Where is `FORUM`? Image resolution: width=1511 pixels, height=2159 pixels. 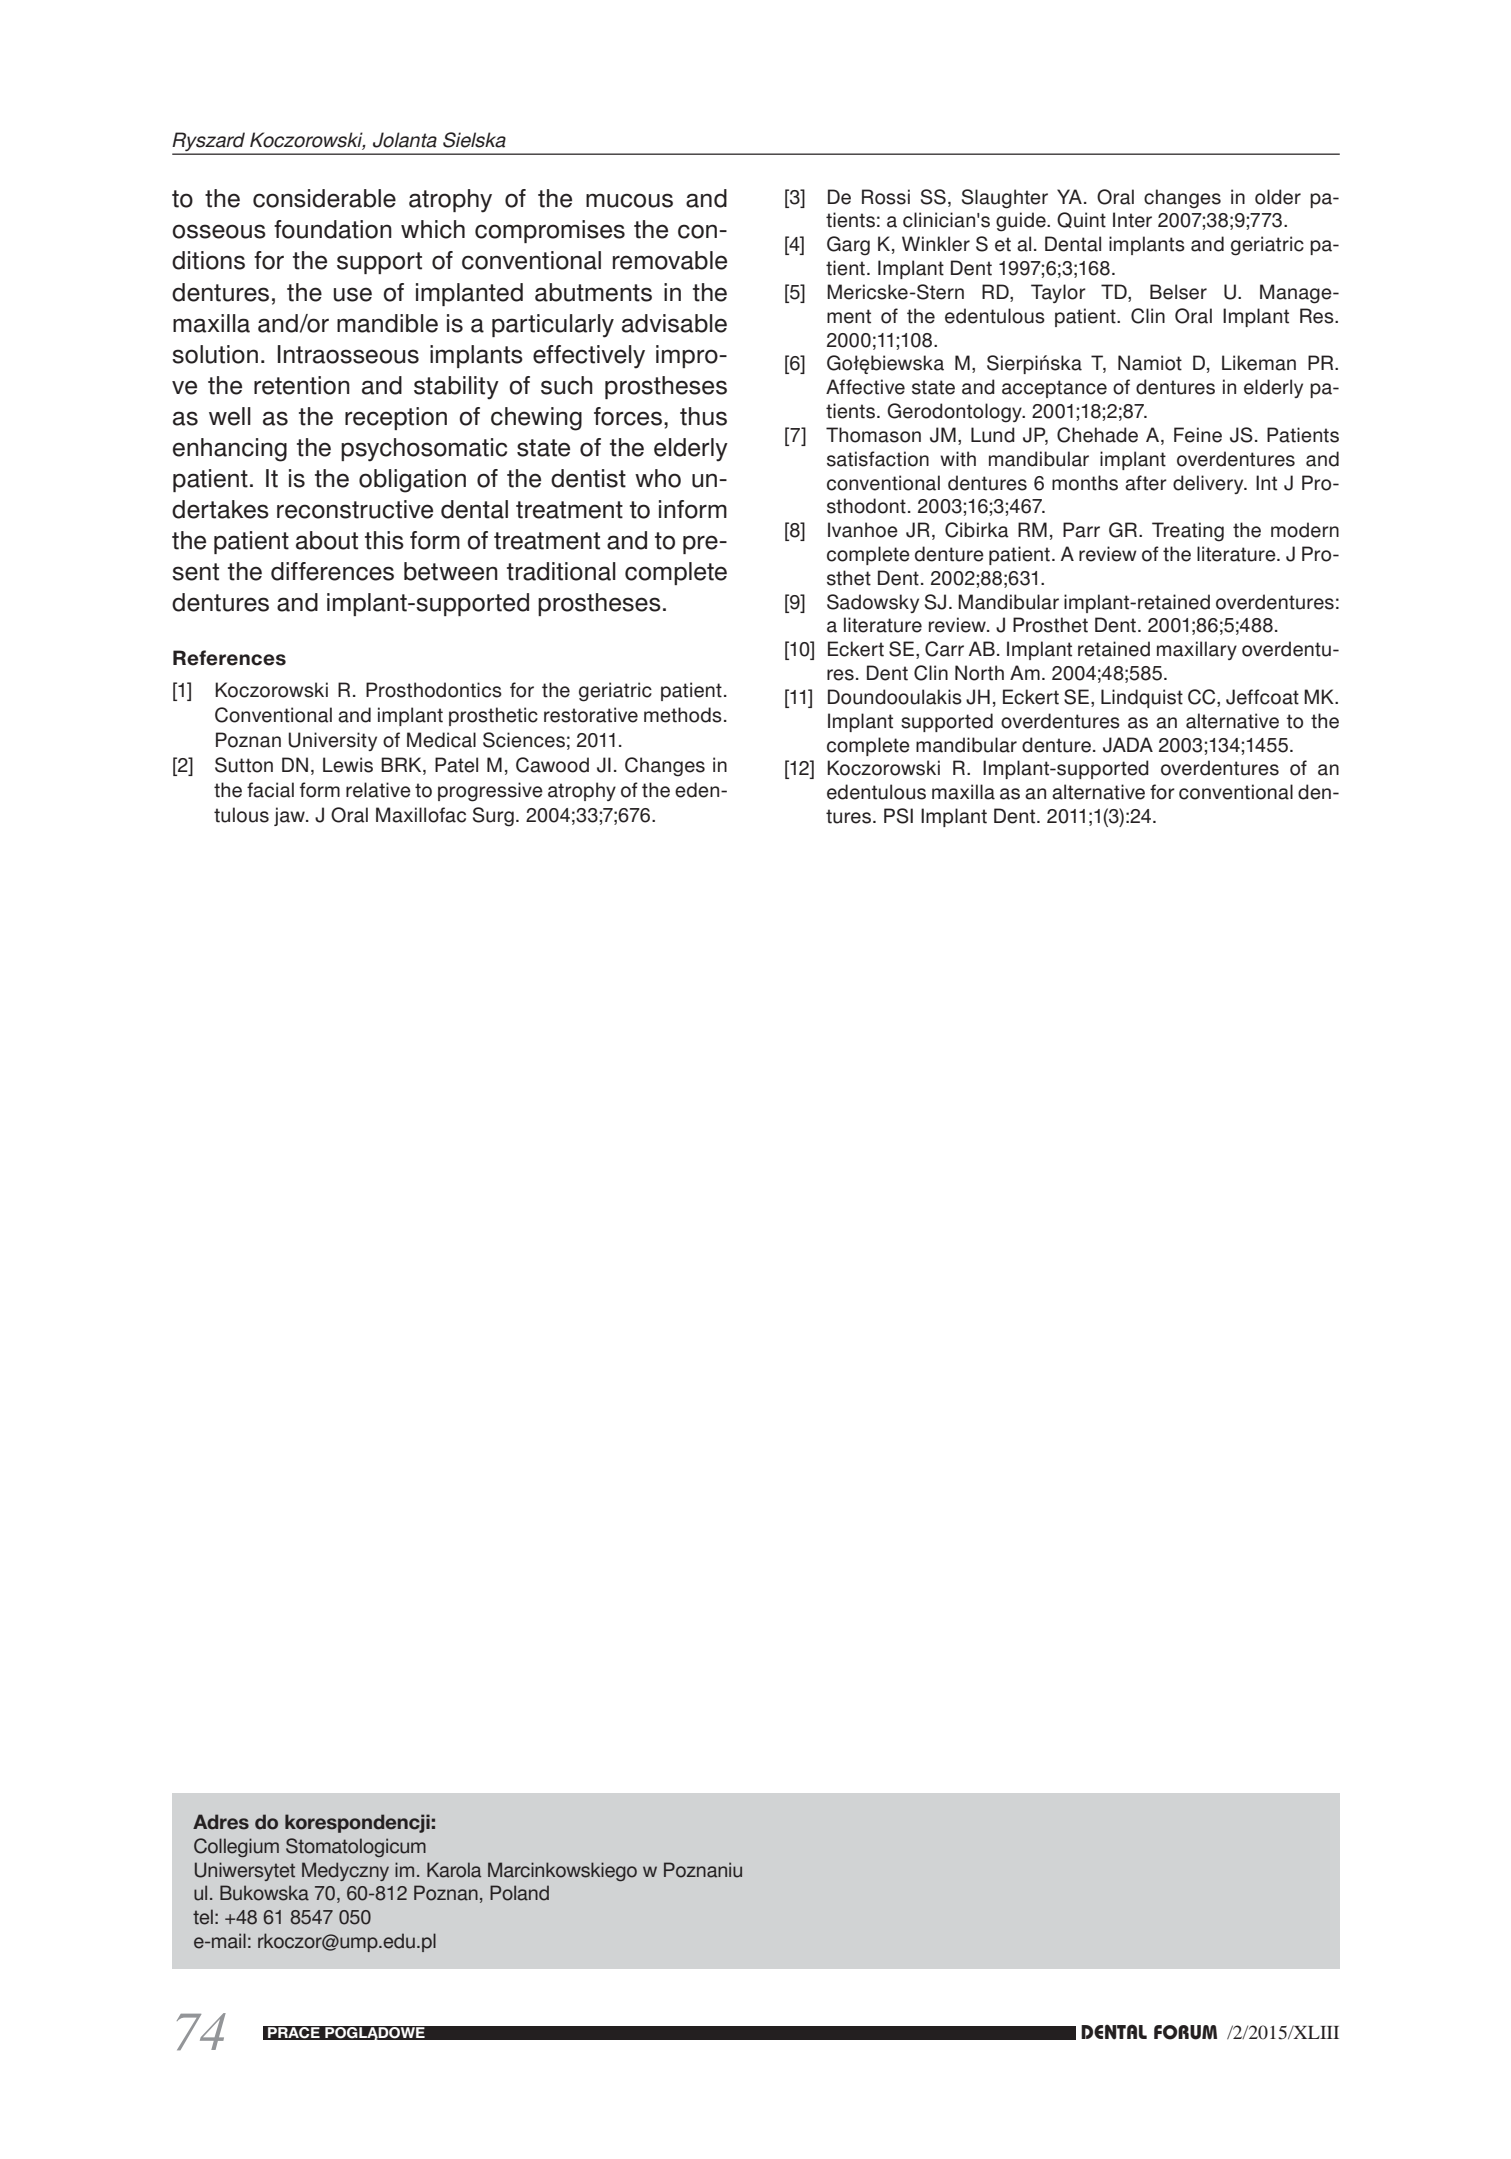
FORUM is located at coordinates (1185, 2032).
